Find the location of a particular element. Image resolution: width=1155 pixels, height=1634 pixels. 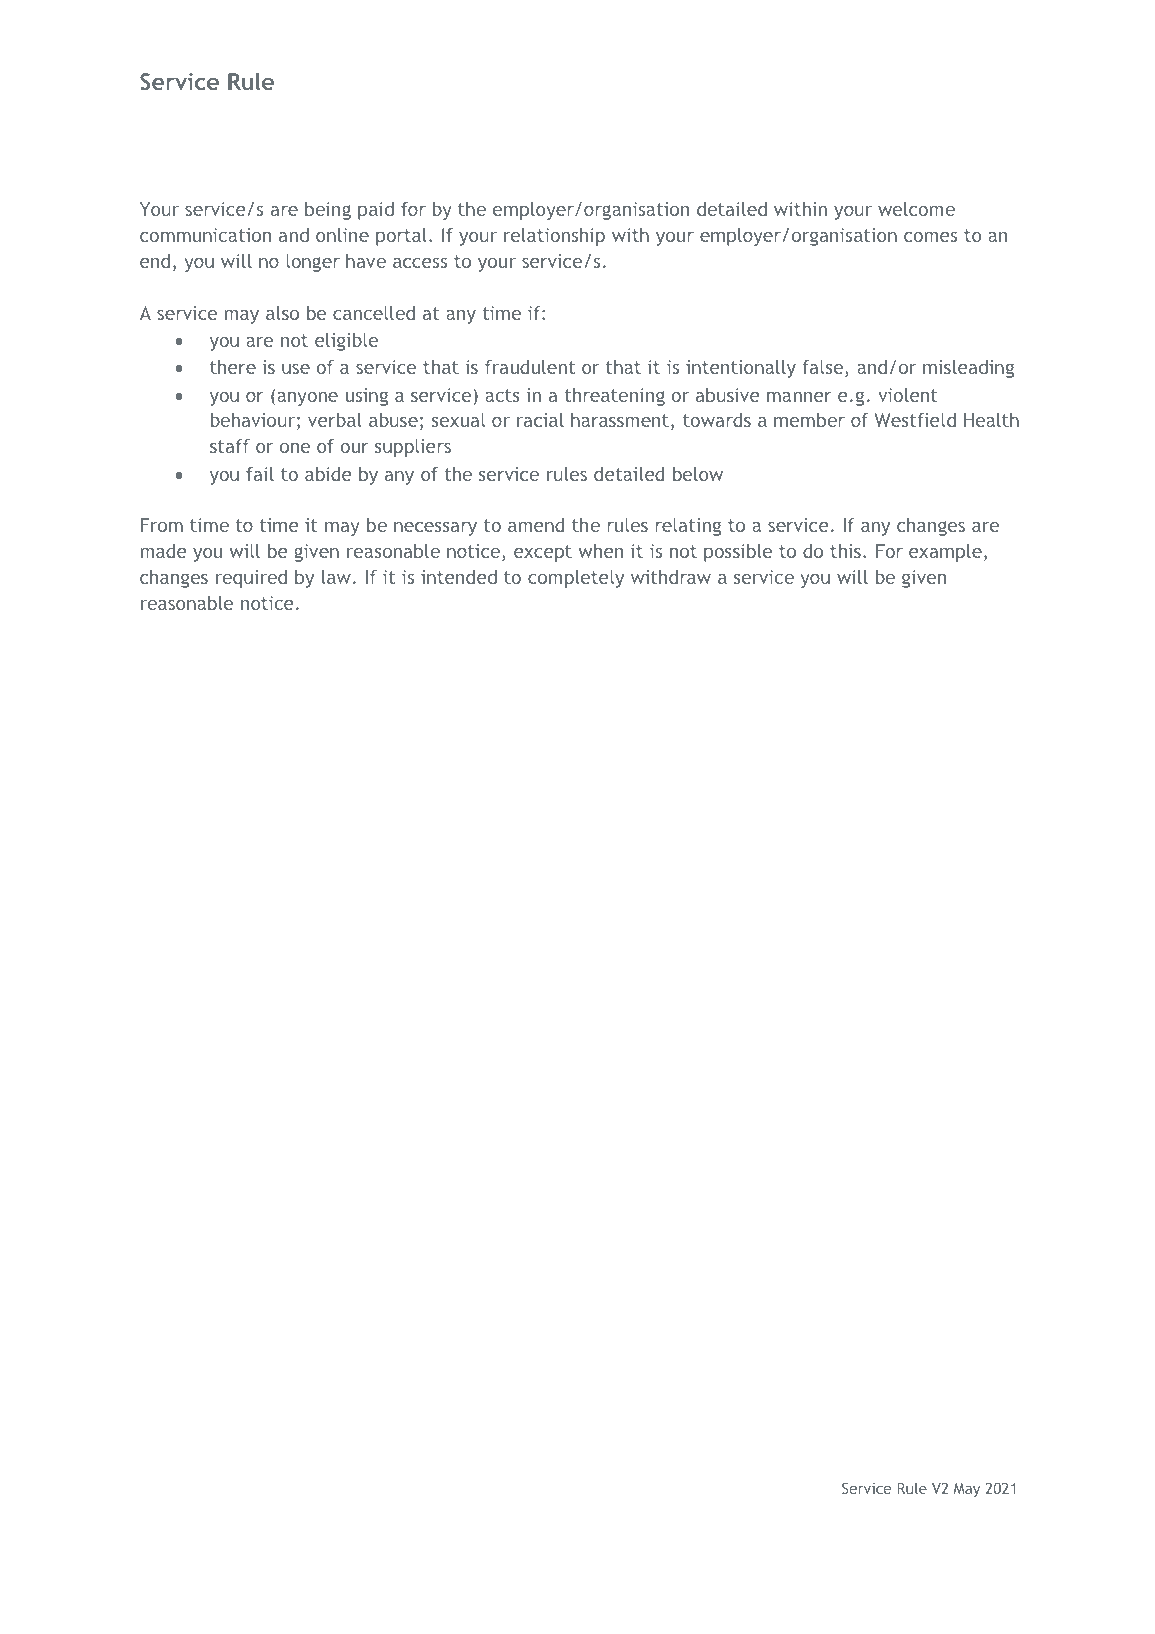

being is located at coordinates (328, 211).
